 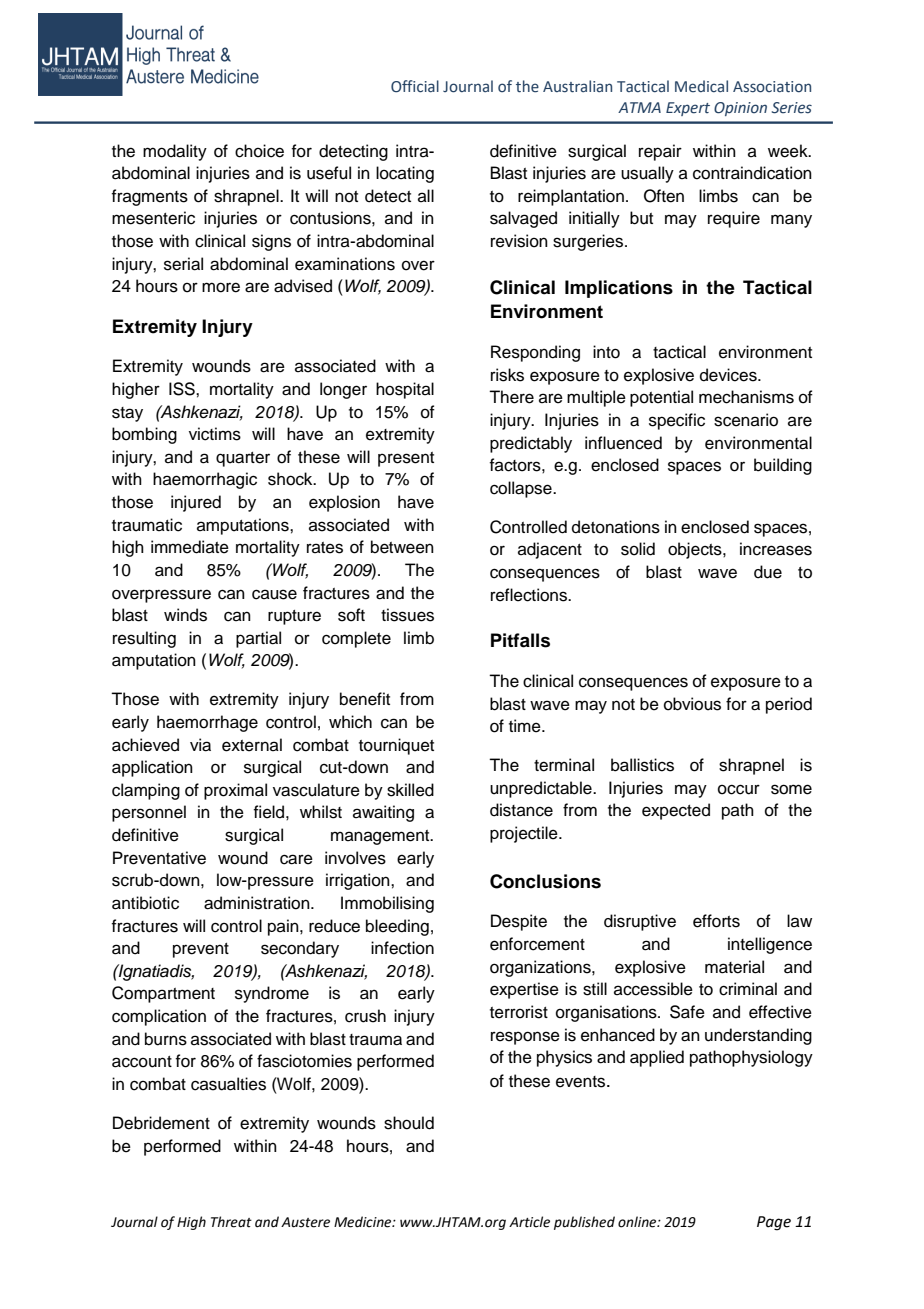 I want to click on administration, so click(x=258, y=903).
